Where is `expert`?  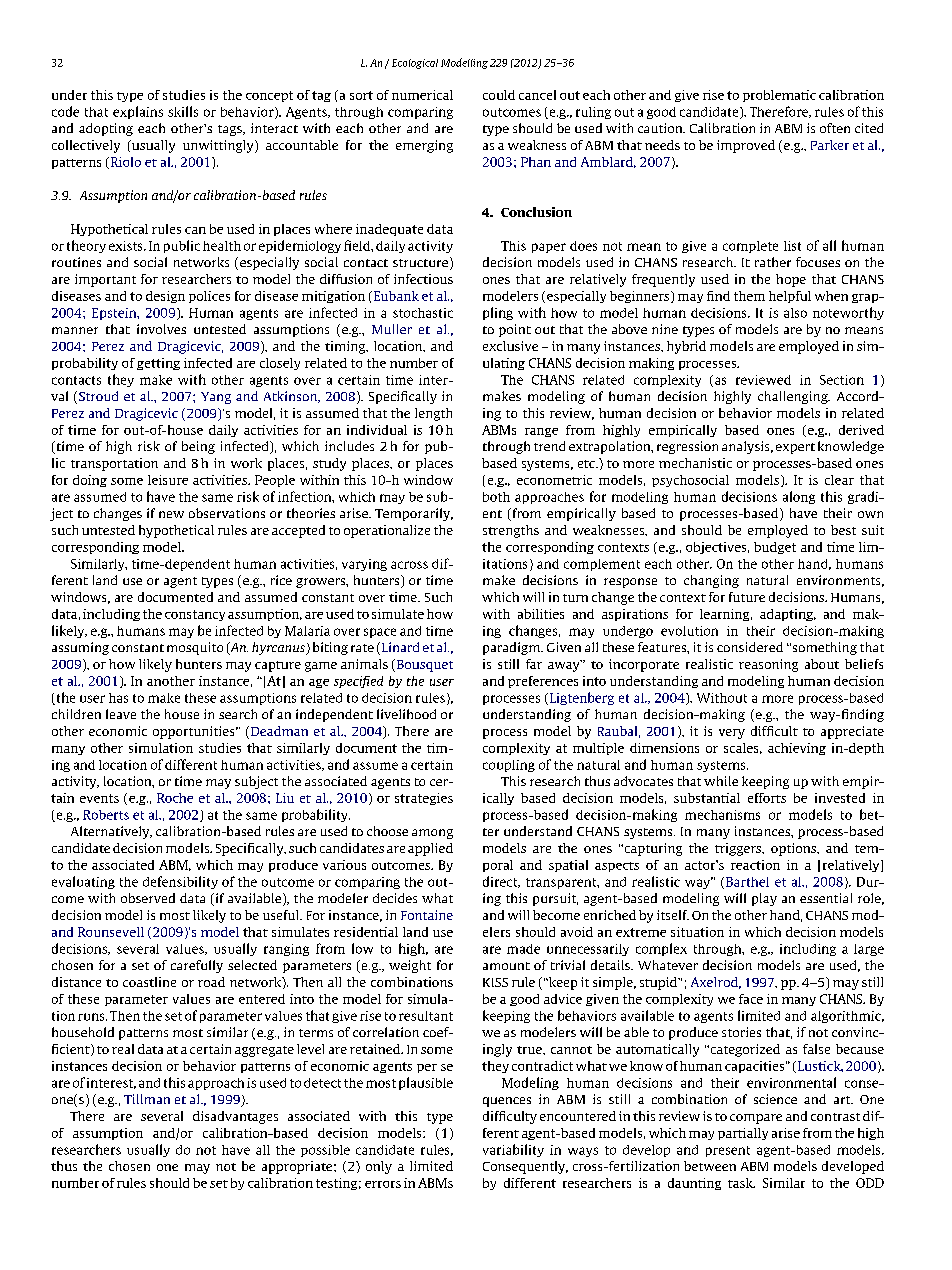 expert is located at coordinates (795, 448).
